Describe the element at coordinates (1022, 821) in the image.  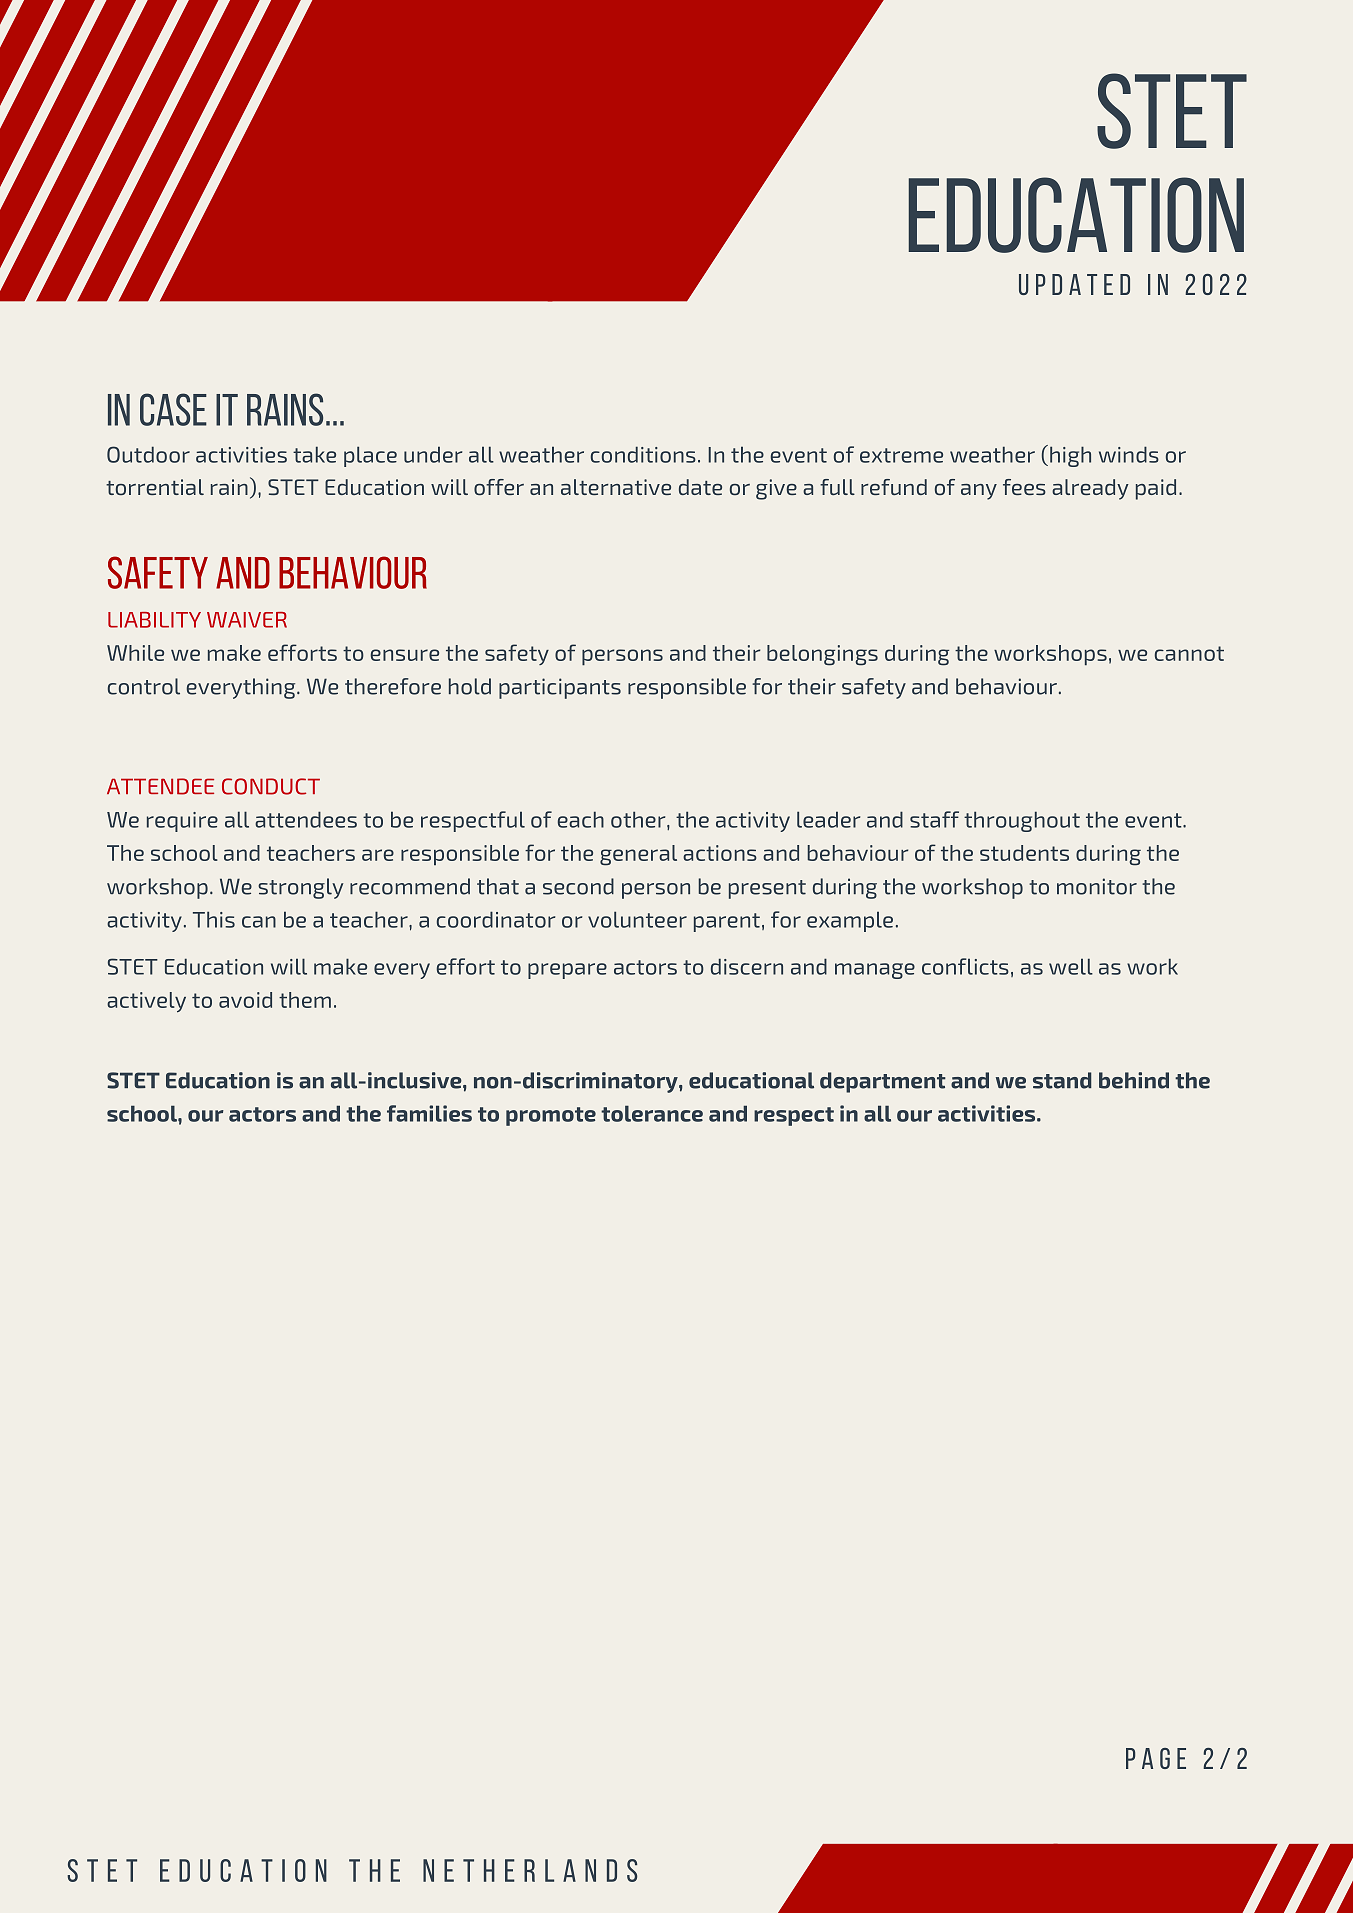
I see `throughout` at that location.
